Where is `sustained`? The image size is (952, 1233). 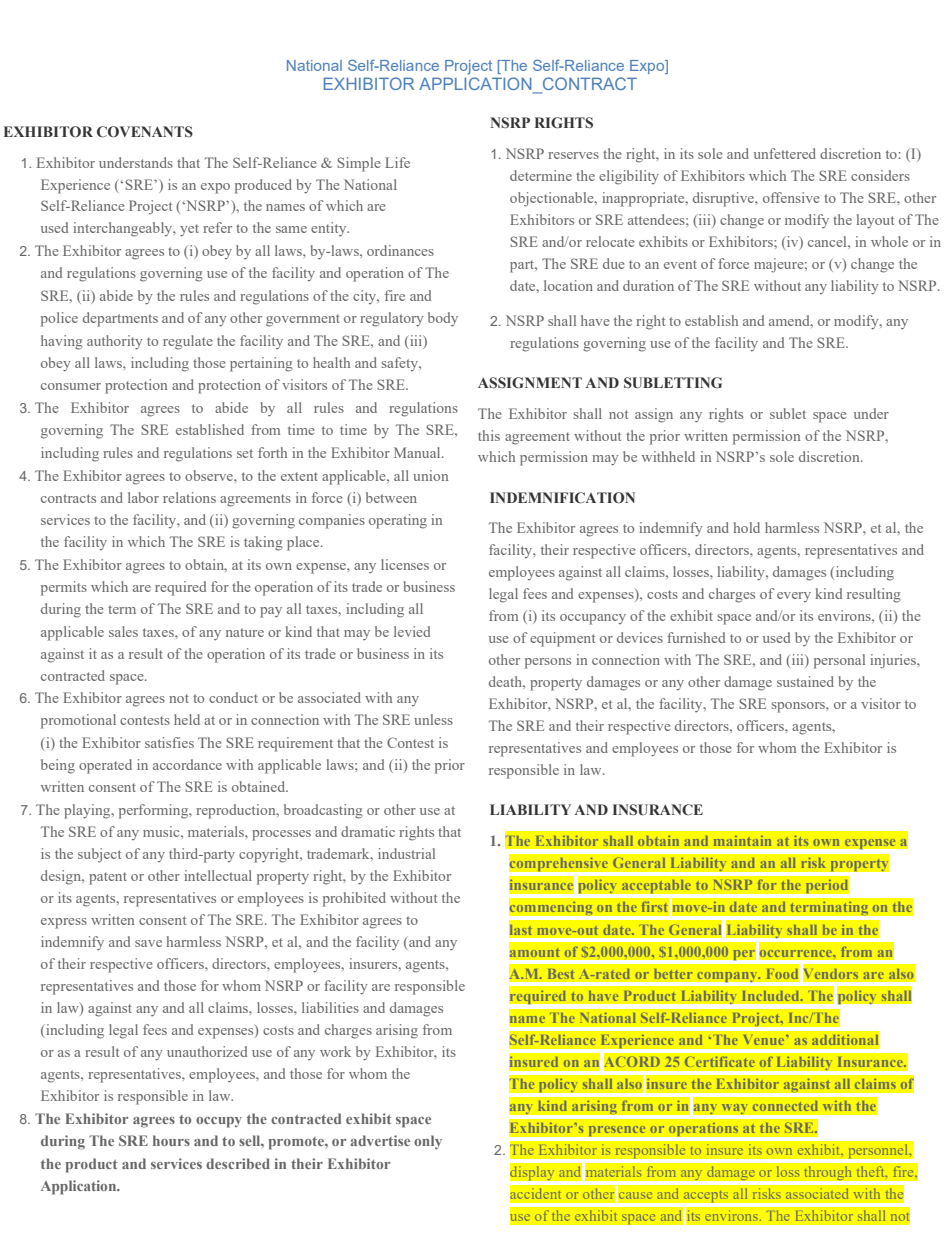
sustained is located at coordinates (805, 681).
